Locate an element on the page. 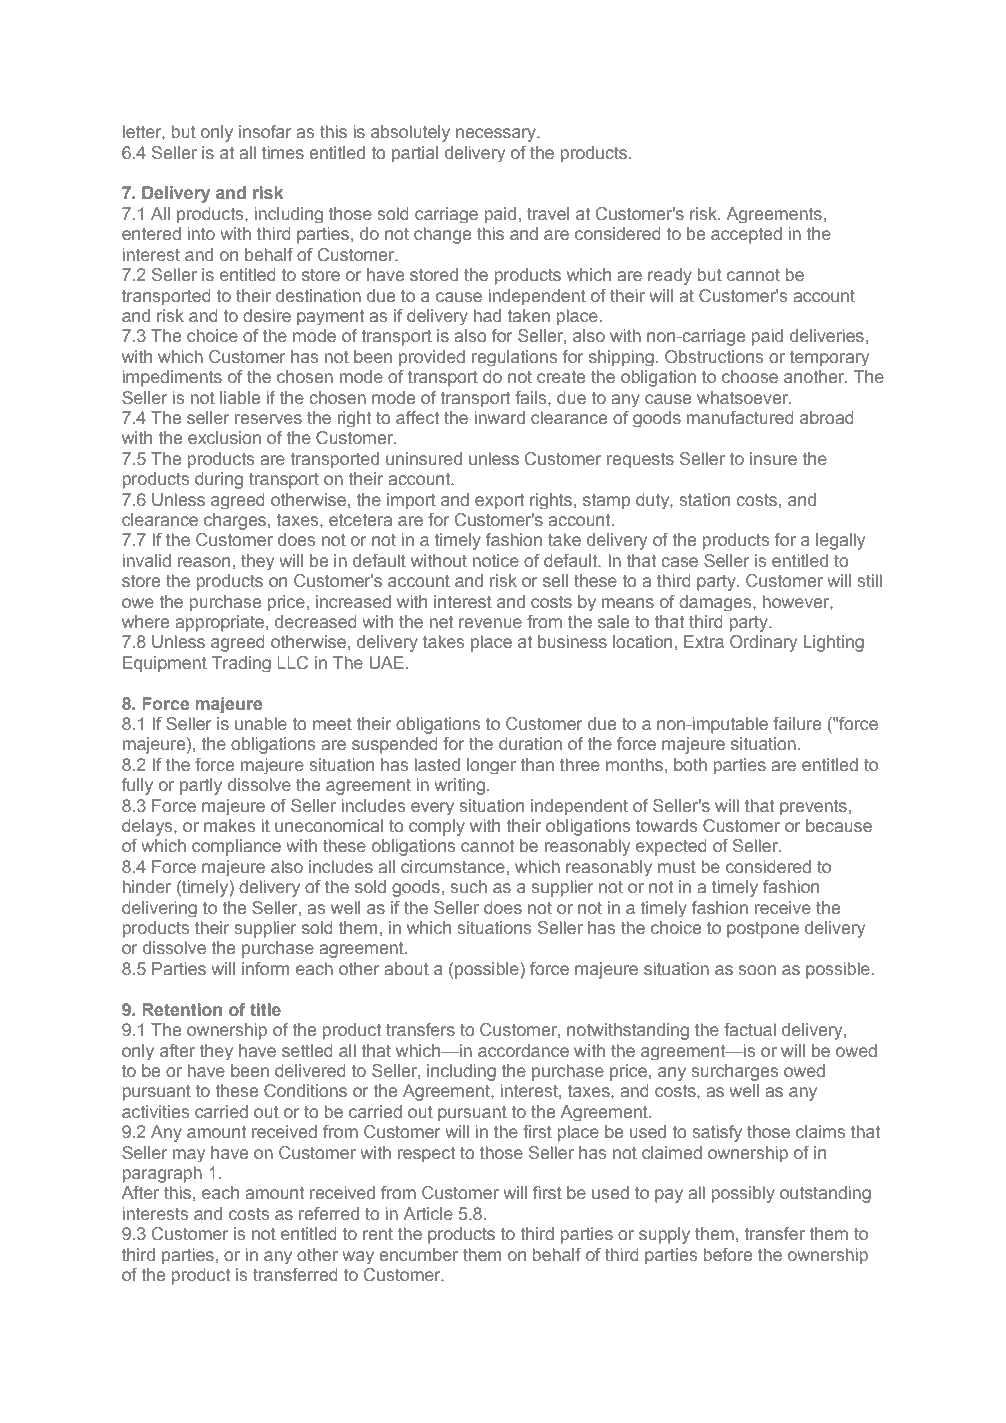 The height and width of the document is (1423, 1006). necessary is located at coordinates (497, 135).
